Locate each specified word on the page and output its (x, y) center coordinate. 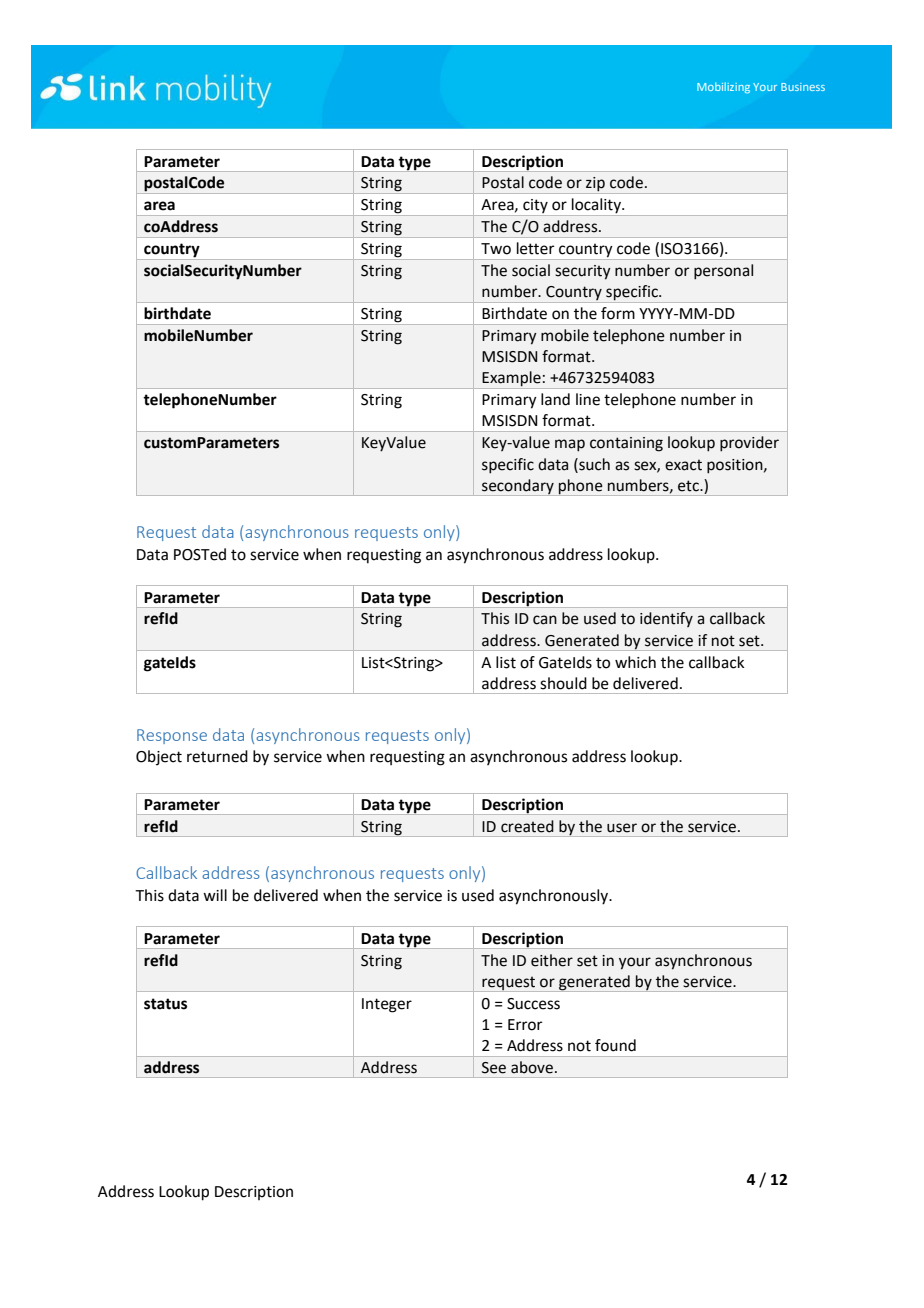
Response (172, 736)
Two (496, 249)
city (535, 207)
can (545, 620)
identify (666, 619)
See (494, 1068)
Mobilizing (723, 88)
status (165, 1004)
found (615, 1045)
